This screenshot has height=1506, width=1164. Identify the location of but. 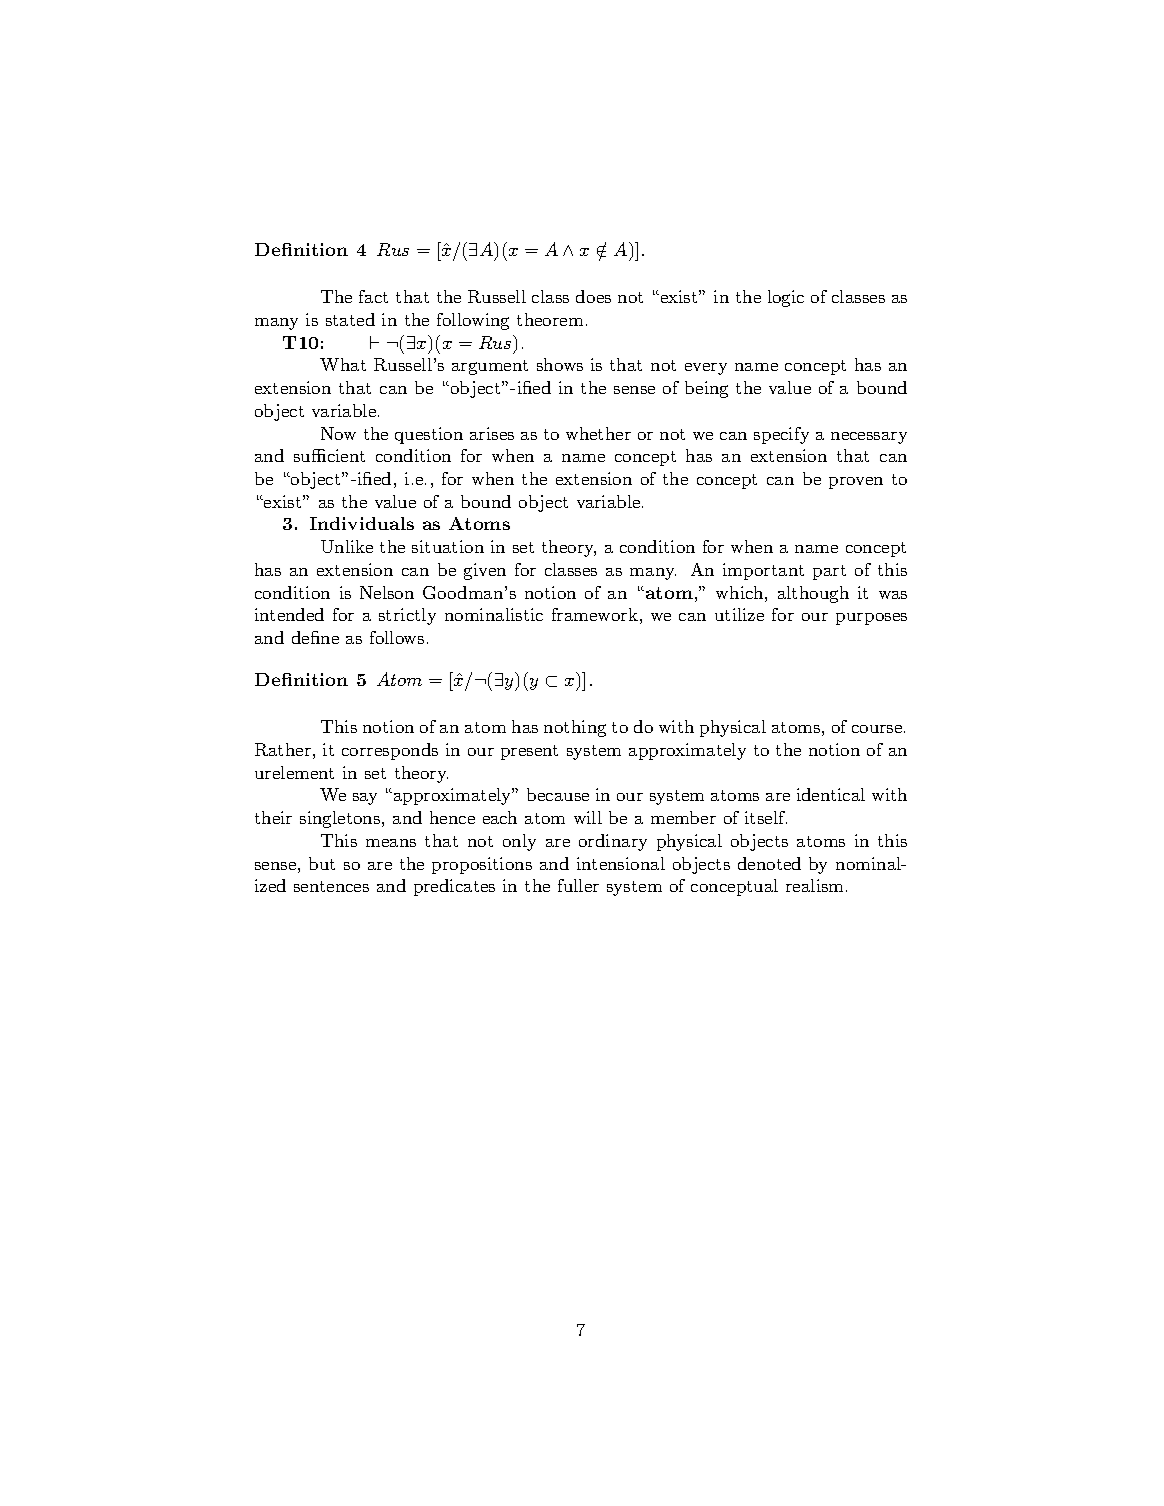
(322, 863).
